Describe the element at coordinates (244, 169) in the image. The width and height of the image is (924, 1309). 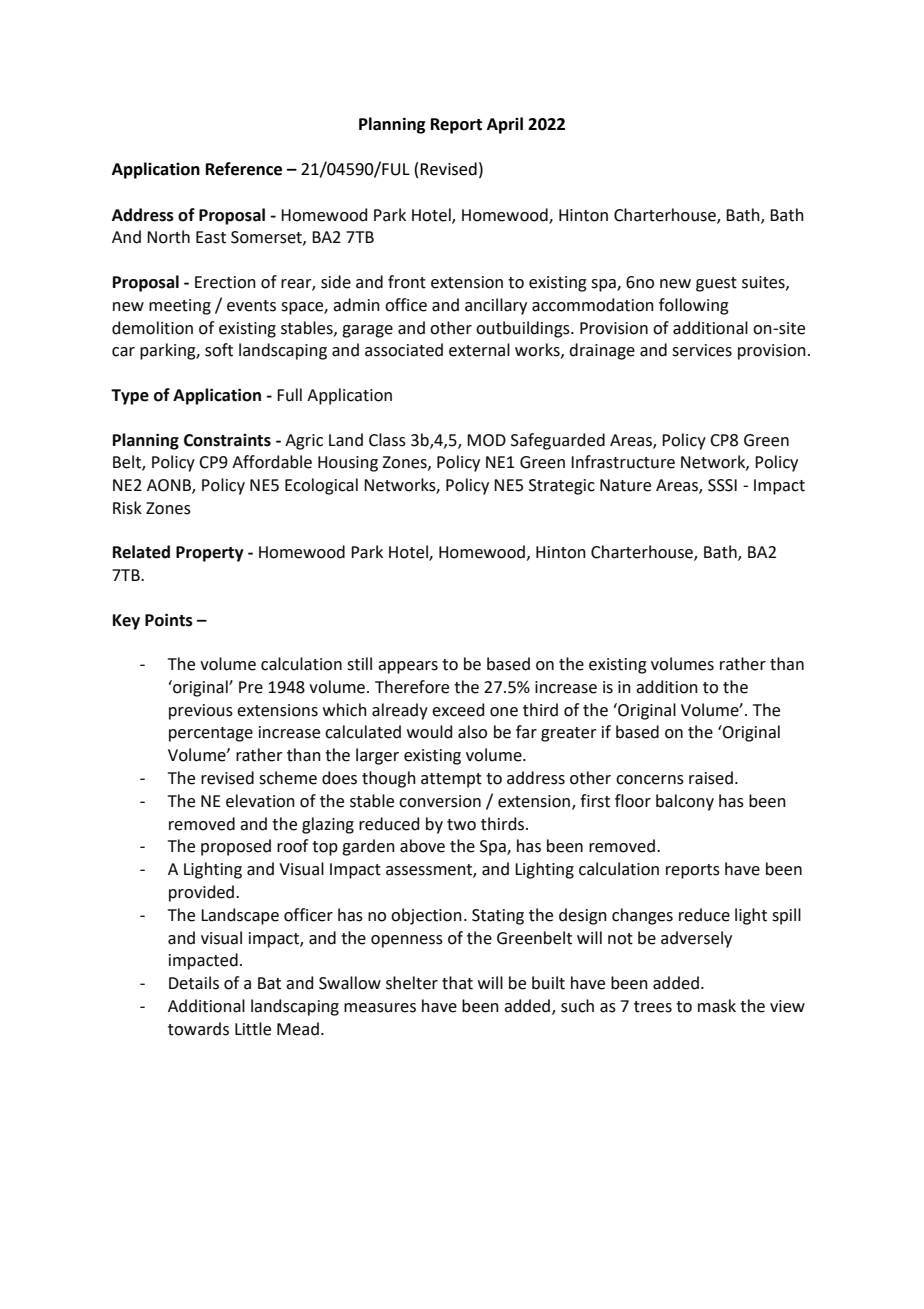
I see `Reference` at that location.
